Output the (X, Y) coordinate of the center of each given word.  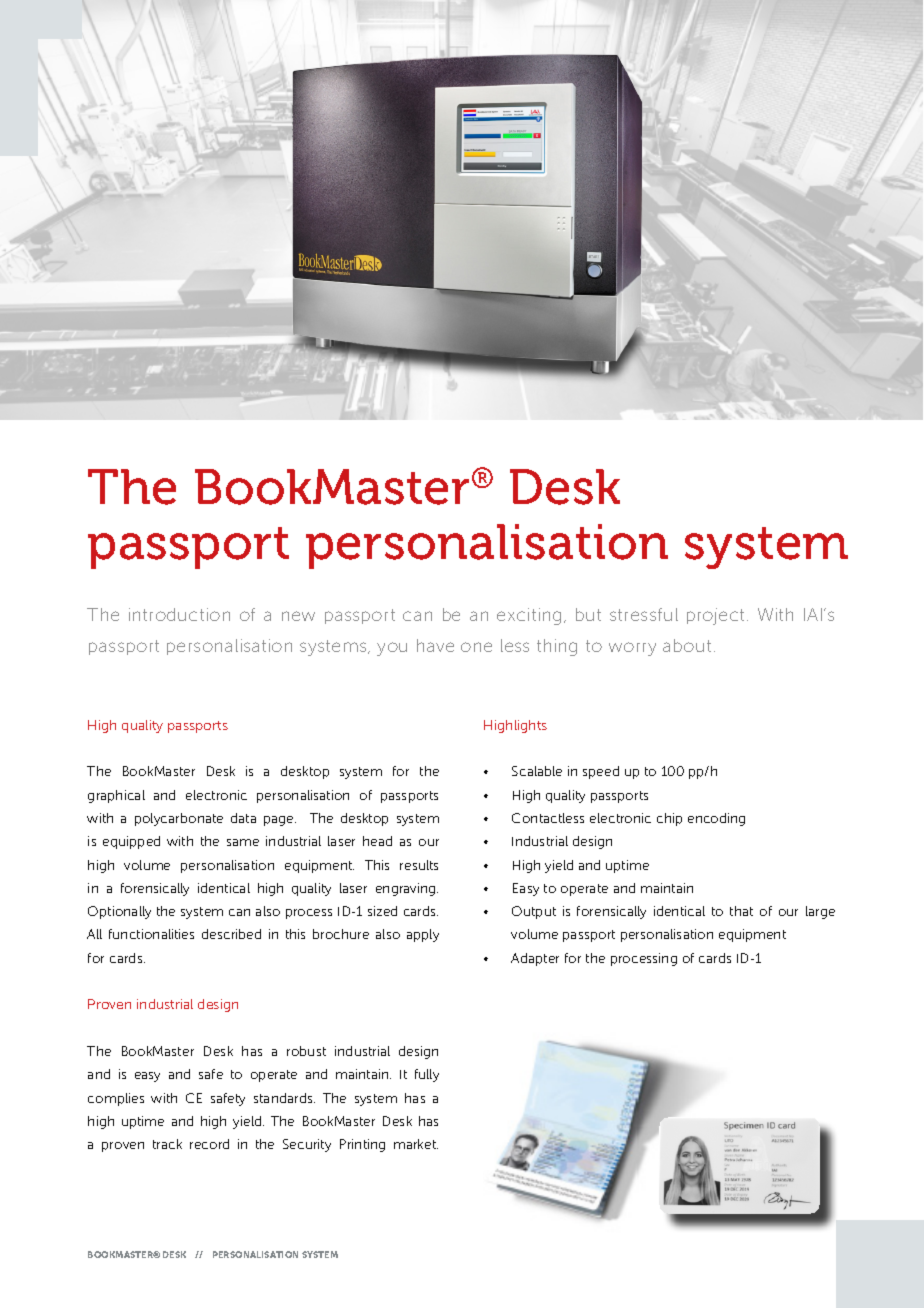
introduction (179, 614)
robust (306, 1051)
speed (601, 772)
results (419, 865)
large (820, 912)
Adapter (535, 959)
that (741, 911)
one (476, 647)
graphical (116, 796)
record (209, 1144)
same (243, 842)
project (715, 616)
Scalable (537, 771)
